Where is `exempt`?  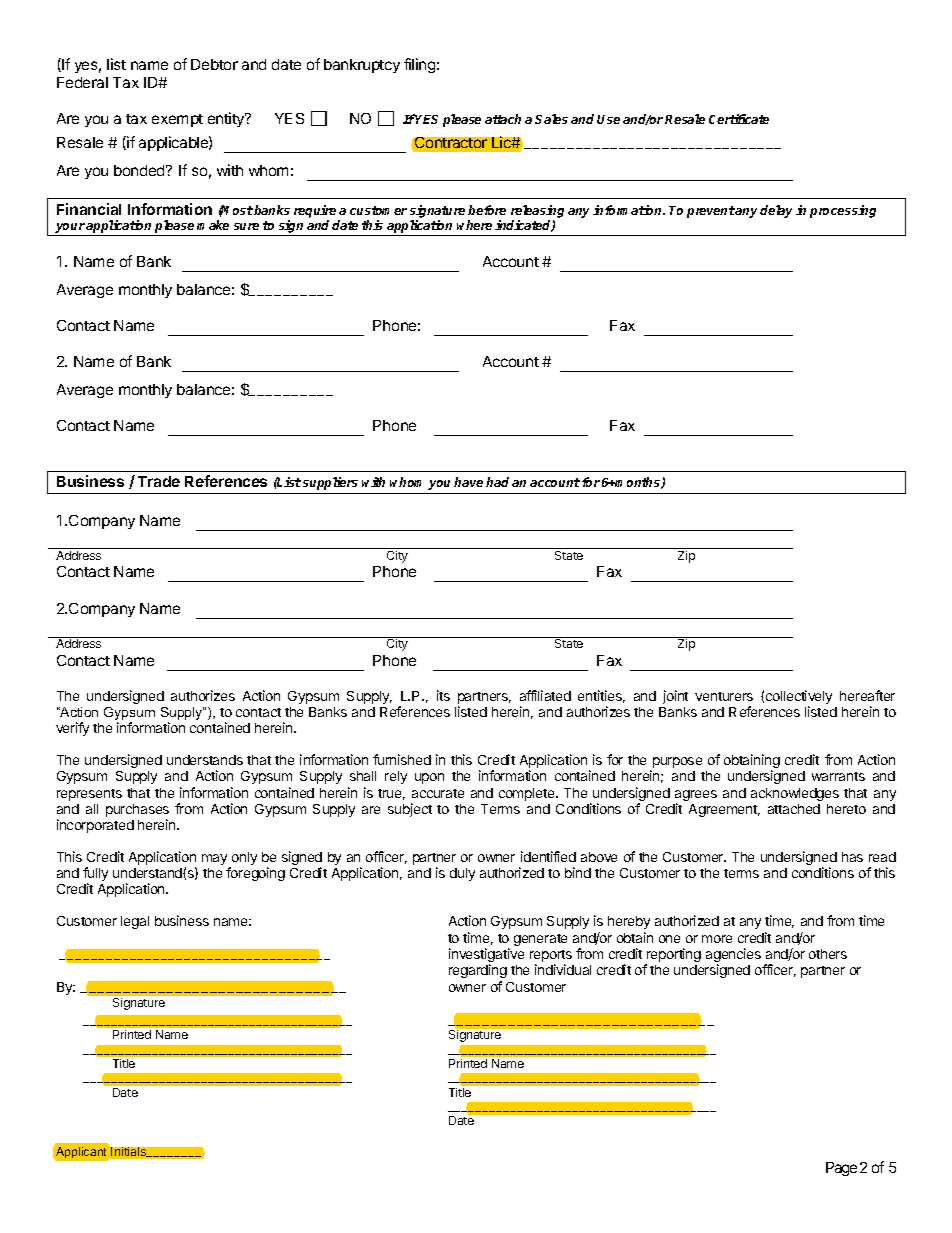 exempt is located at coordinates (177, 120).
